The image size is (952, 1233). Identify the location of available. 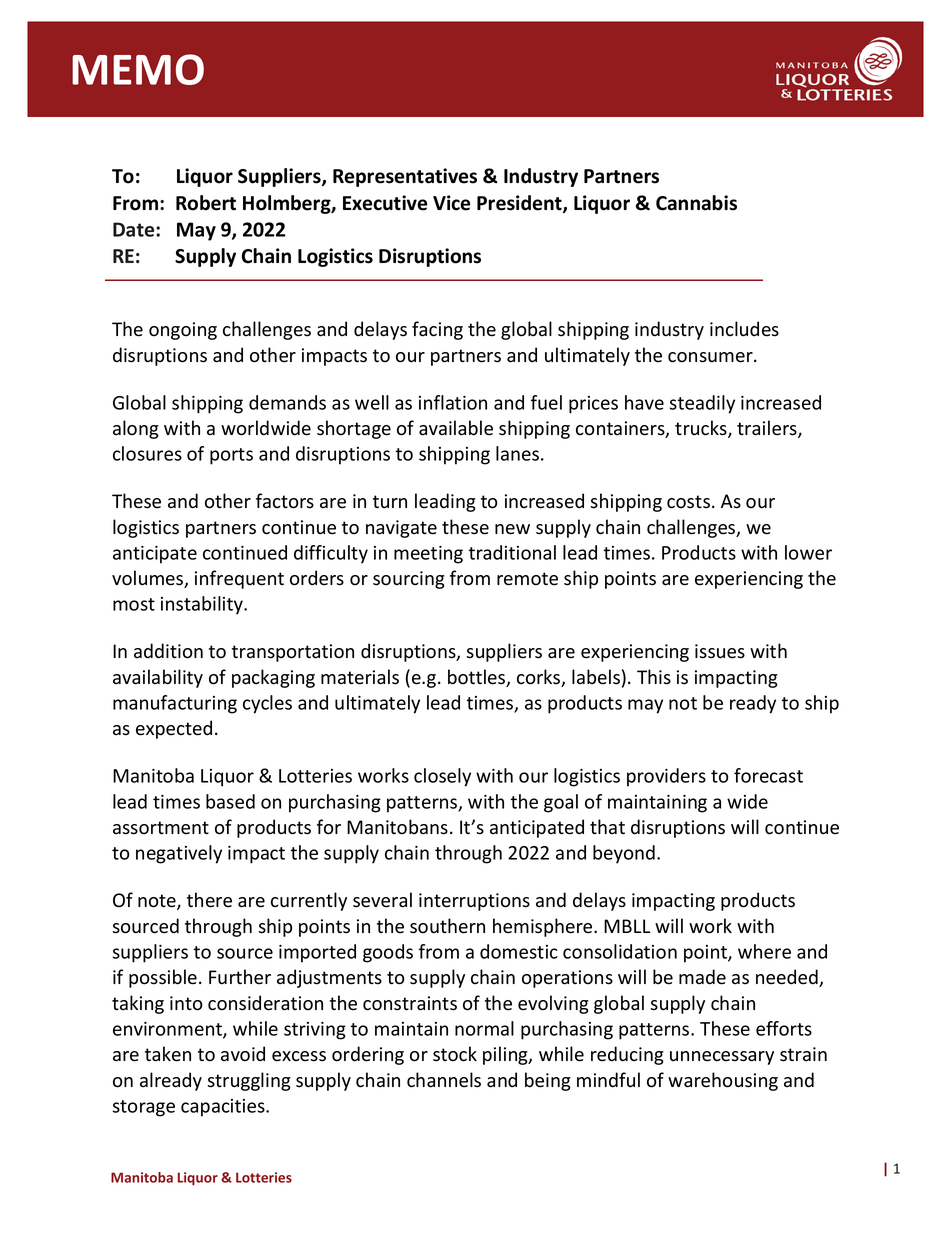
(456, 428).
